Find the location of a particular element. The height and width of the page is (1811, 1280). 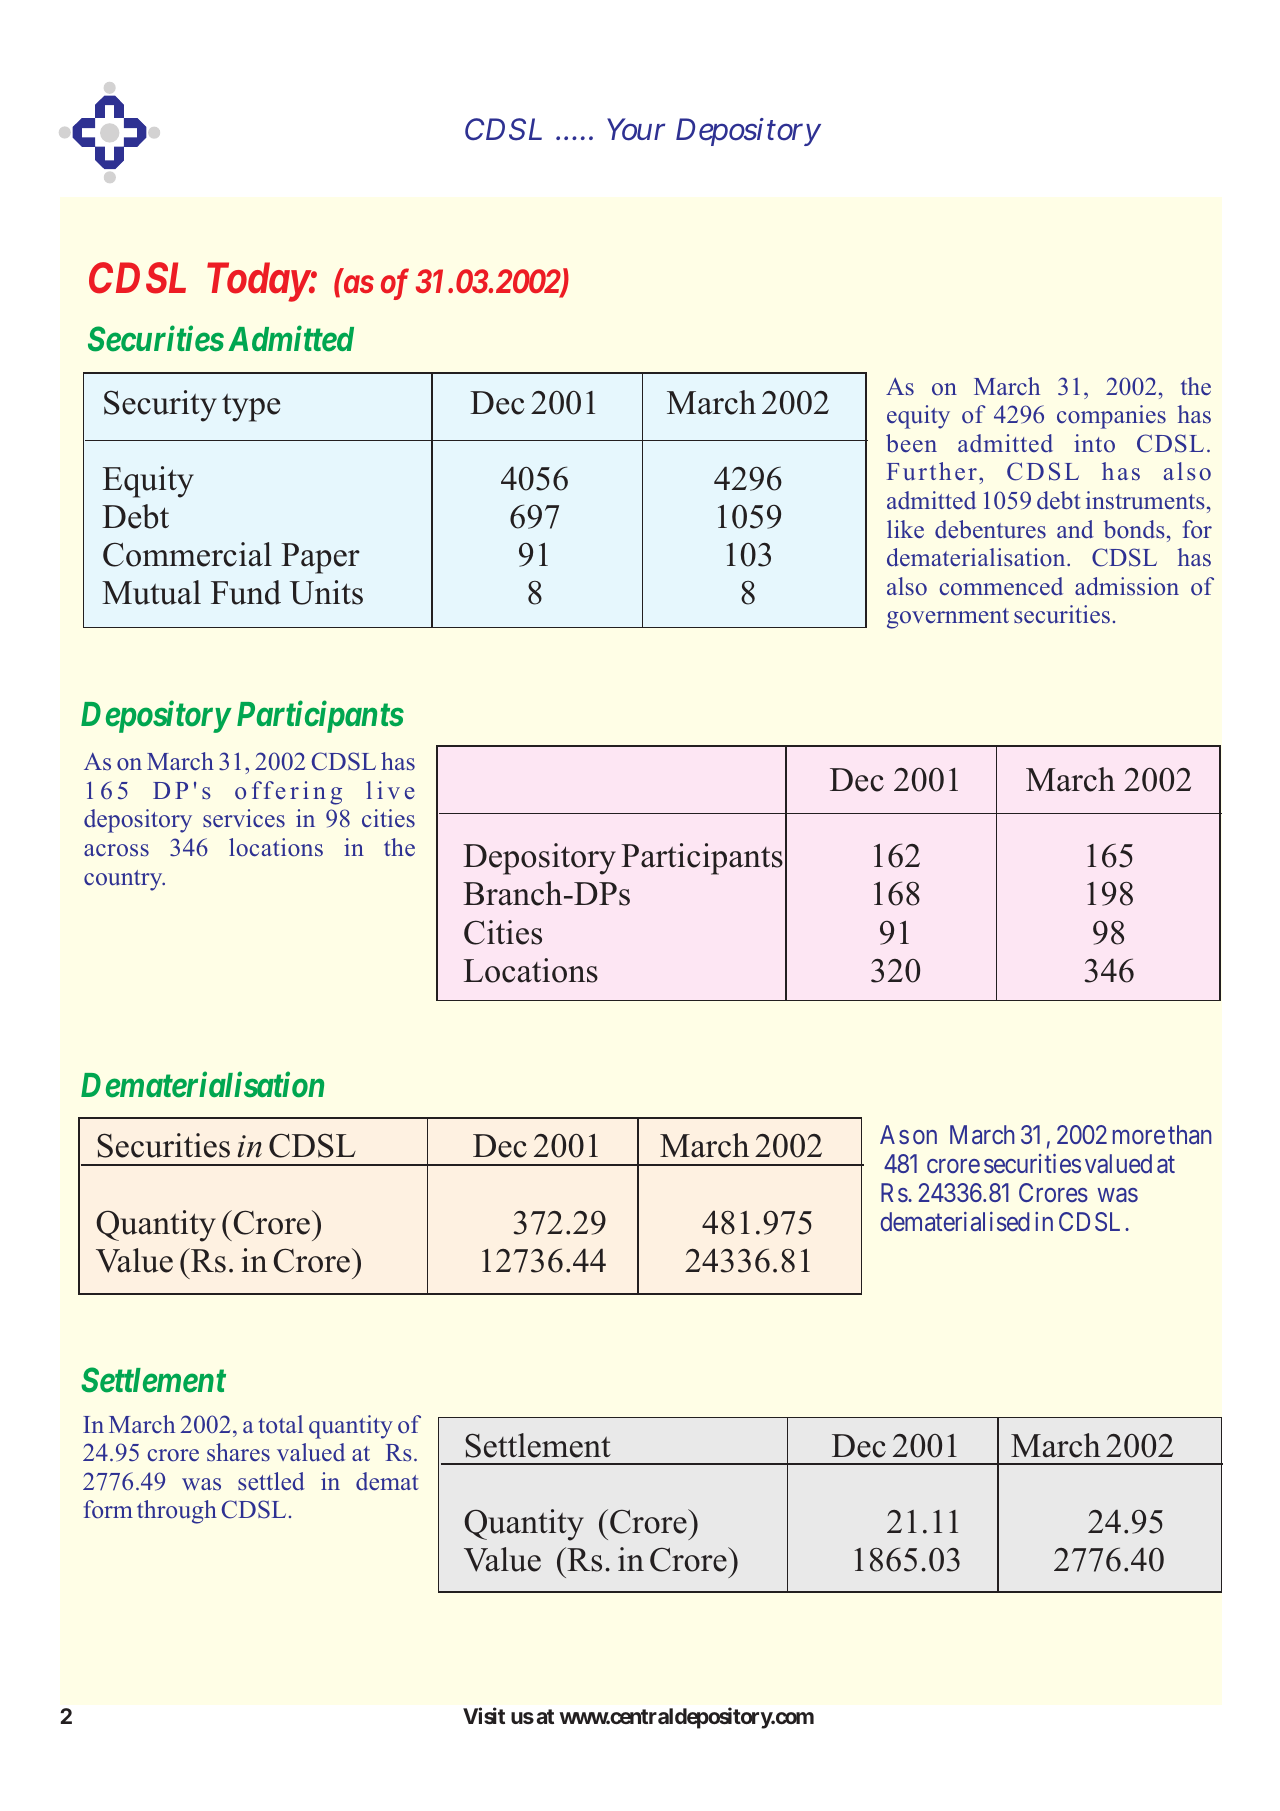

more is located at coordinates (1139, 1137).
